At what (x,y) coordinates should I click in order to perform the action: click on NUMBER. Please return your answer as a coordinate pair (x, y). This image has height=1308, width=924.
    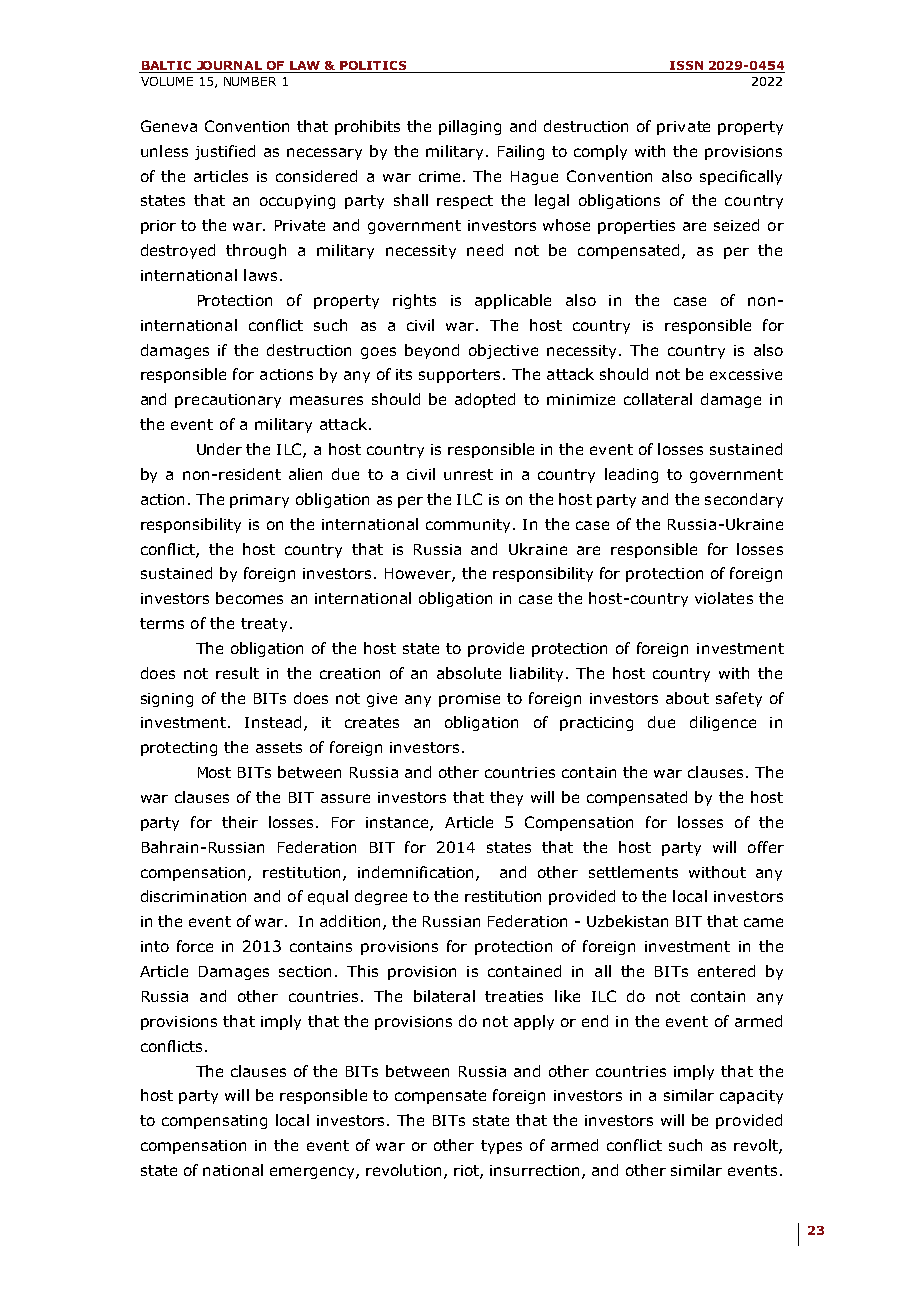
    Looking at the image, I should click on (250, 81).
